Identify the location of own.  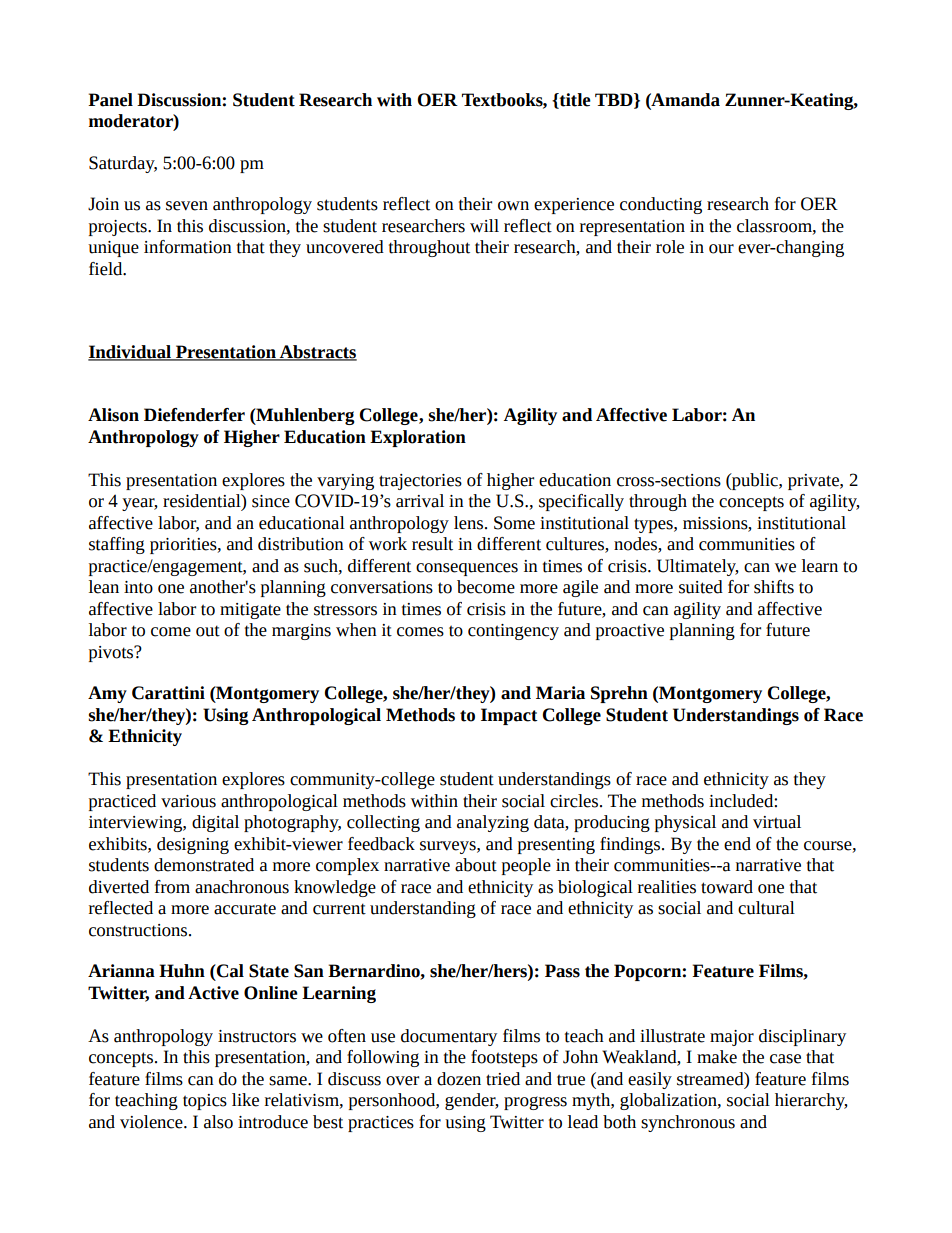
(513, 206).
